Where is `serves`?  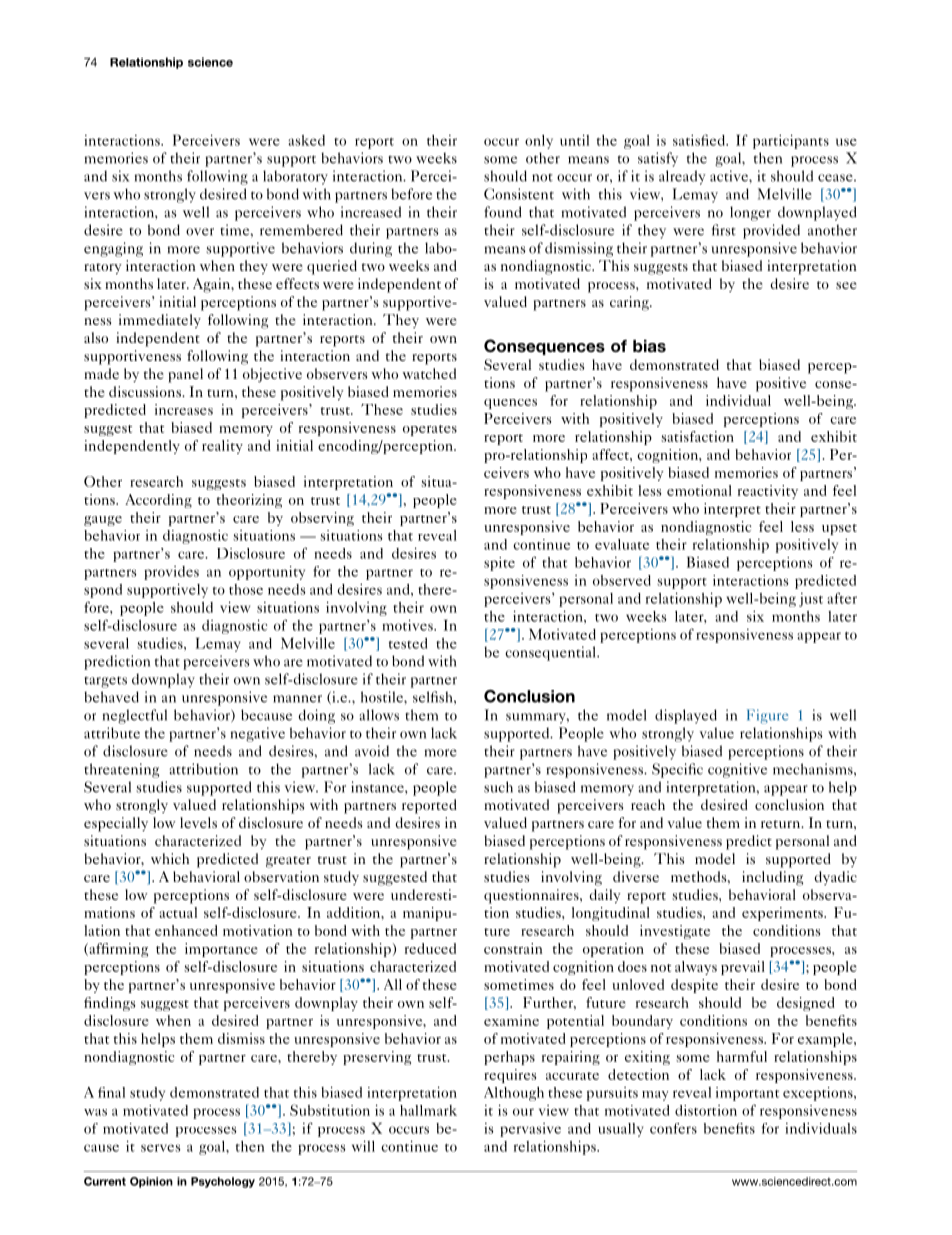 serves is located at coordinates (161, 1148).
